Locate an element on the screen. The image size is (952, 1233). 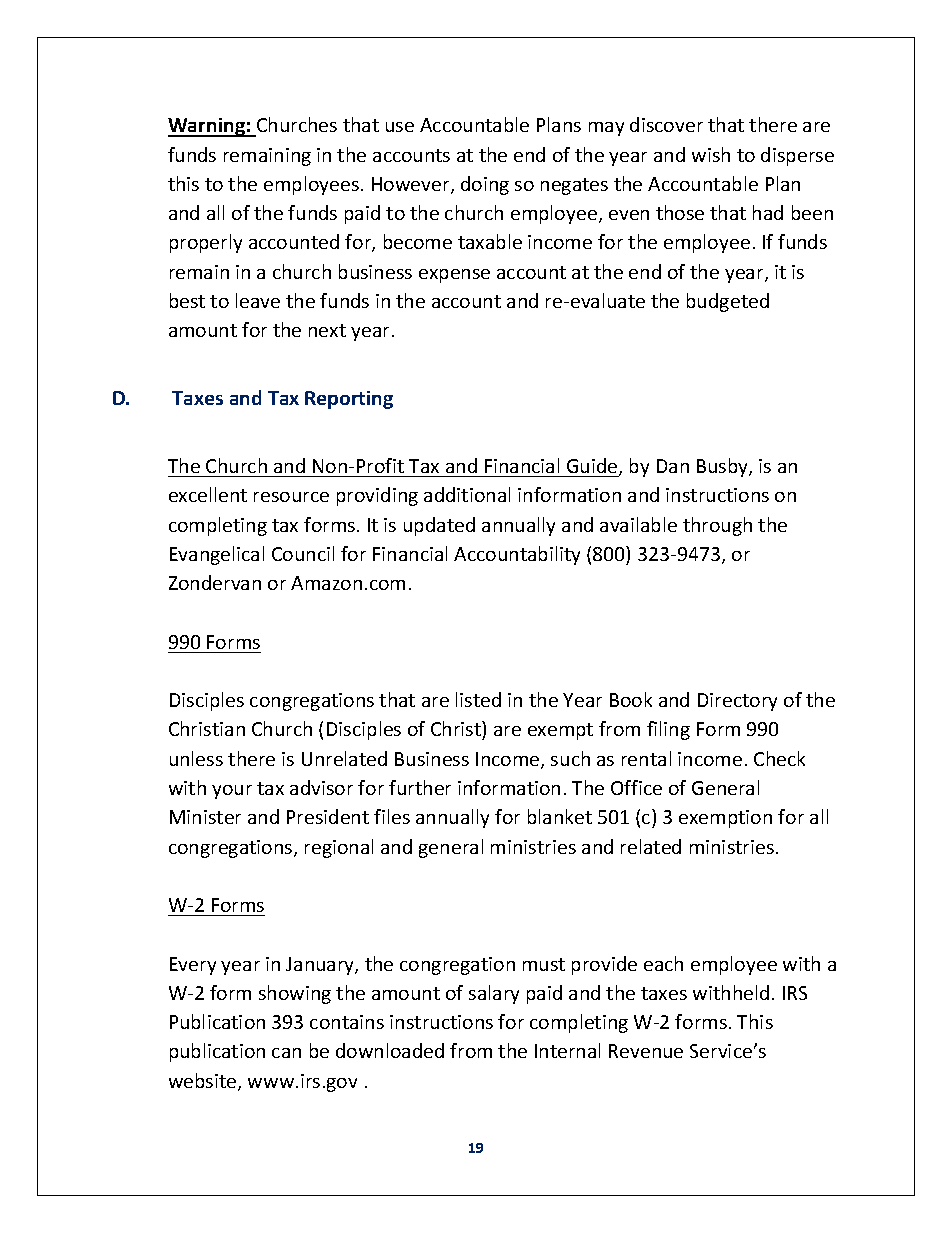
wish is located at coordinates (711, 154).
